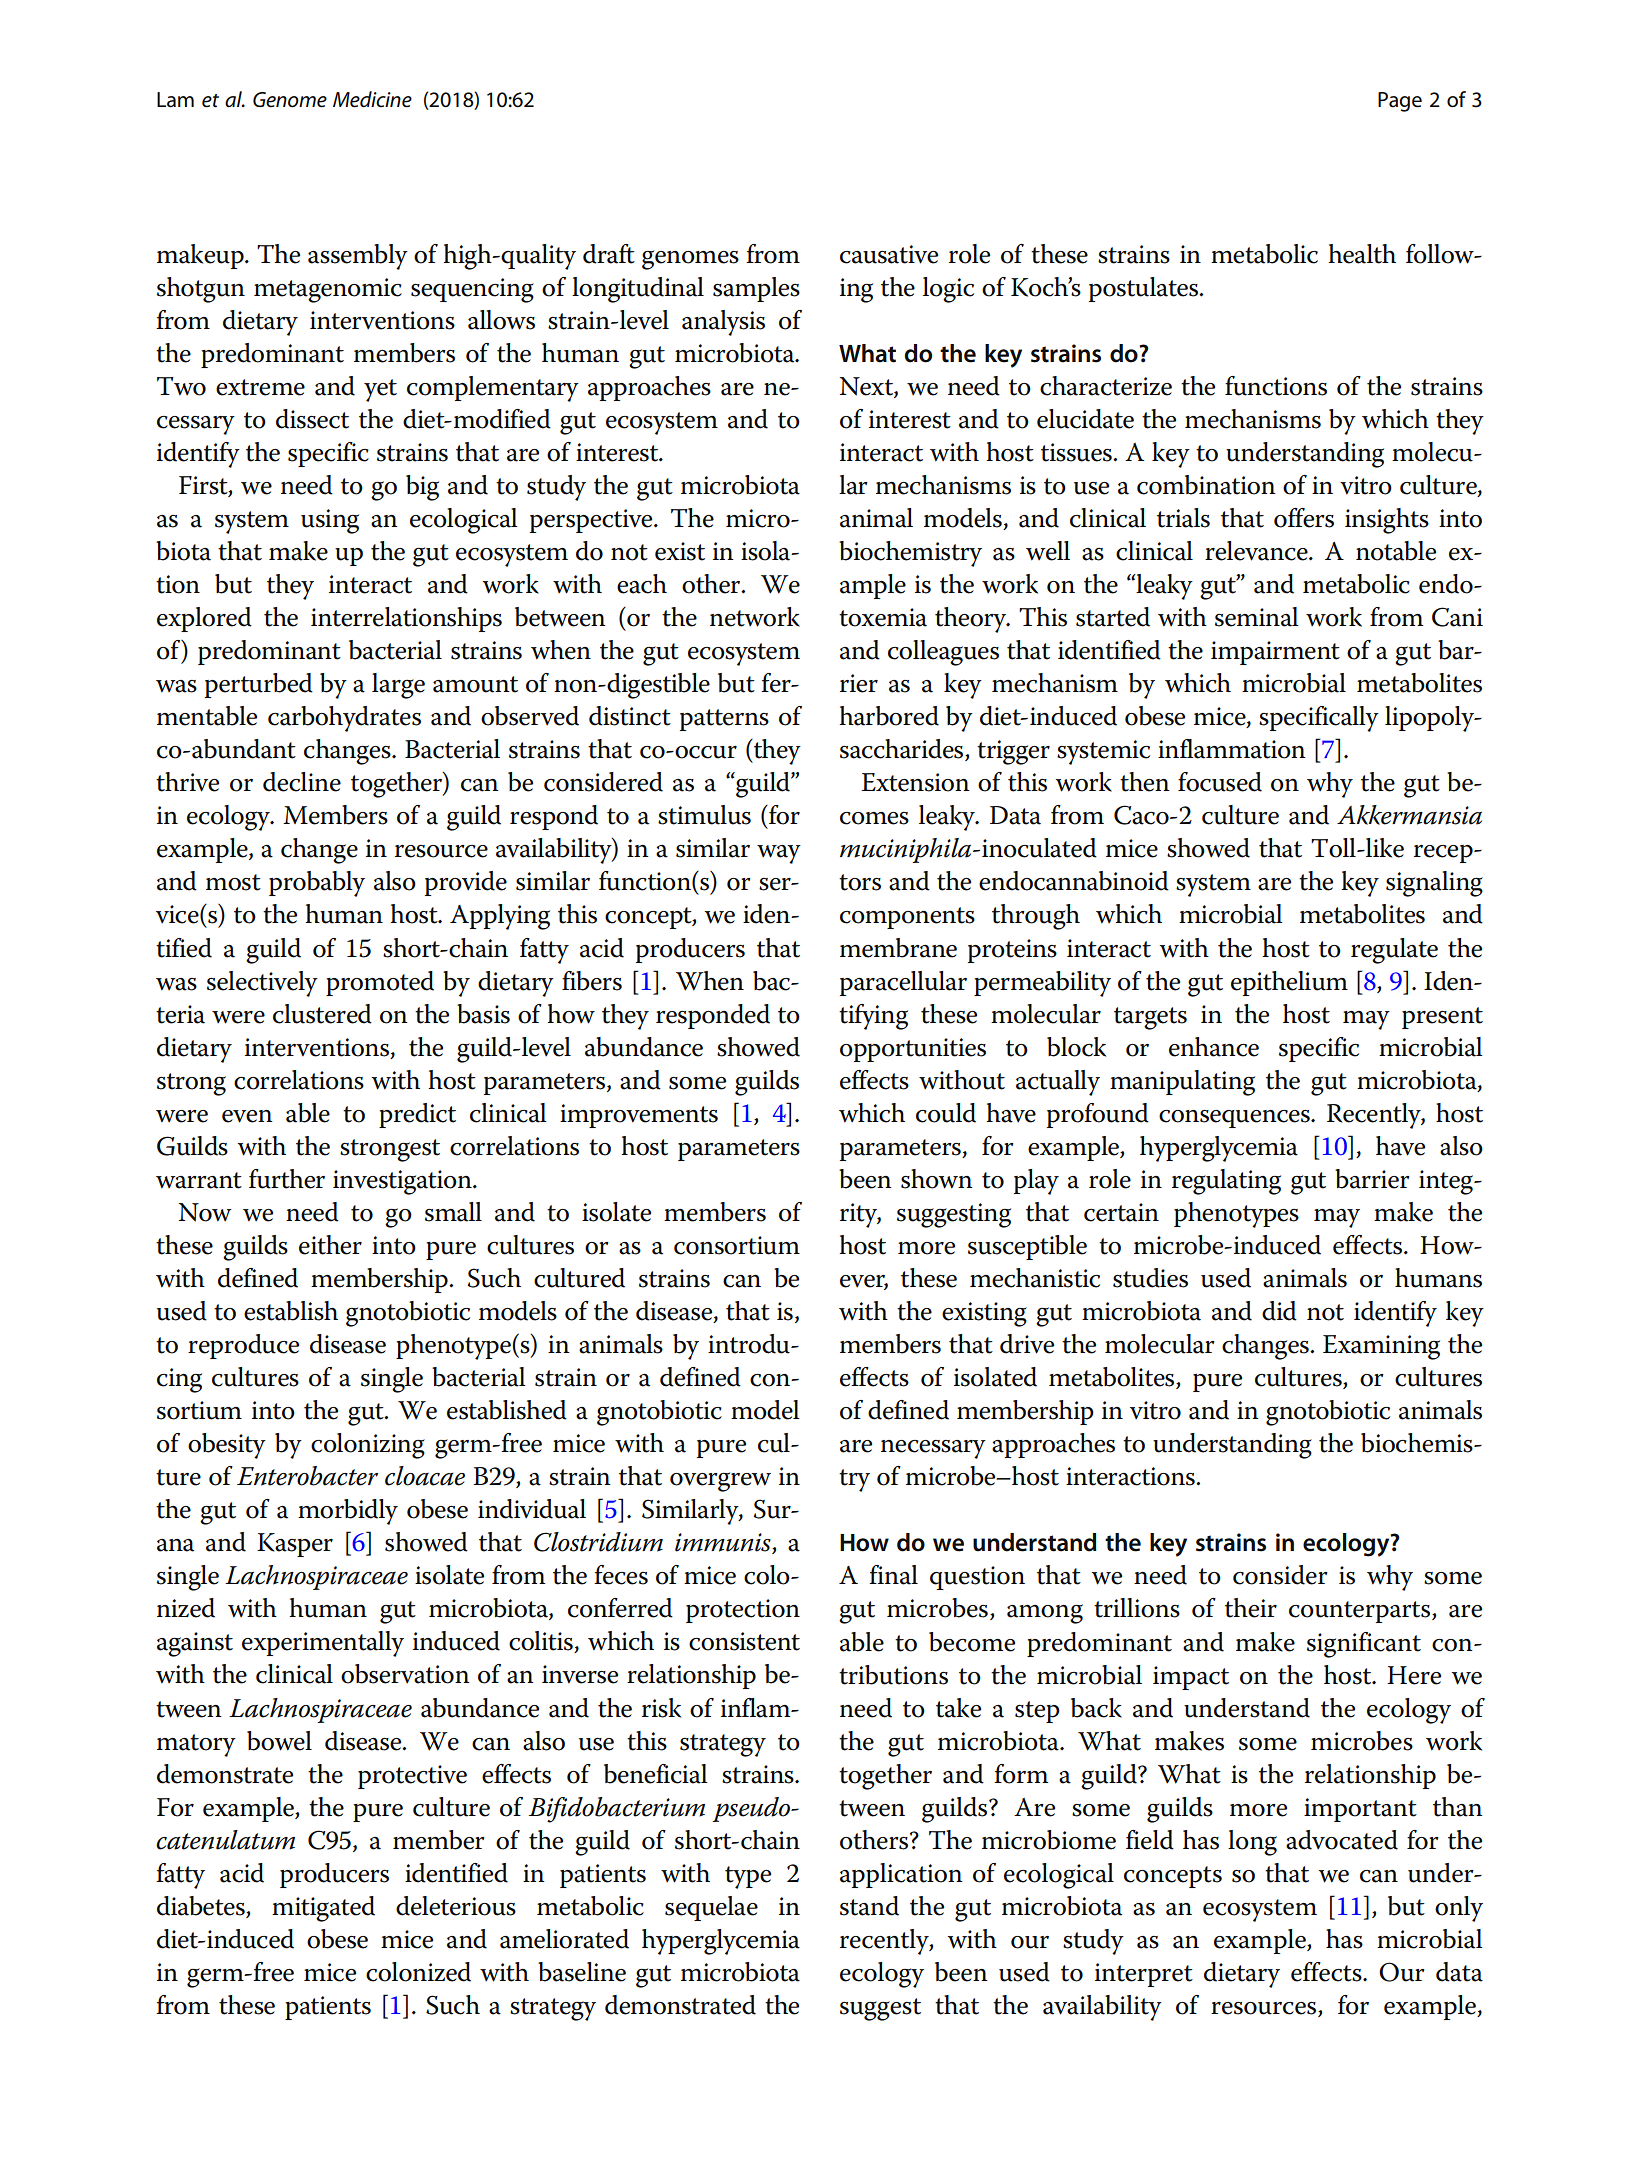  What do you see at coordinates (322, 1014) in the page?
I see `clustered` at bounding box center [322, 1014].
